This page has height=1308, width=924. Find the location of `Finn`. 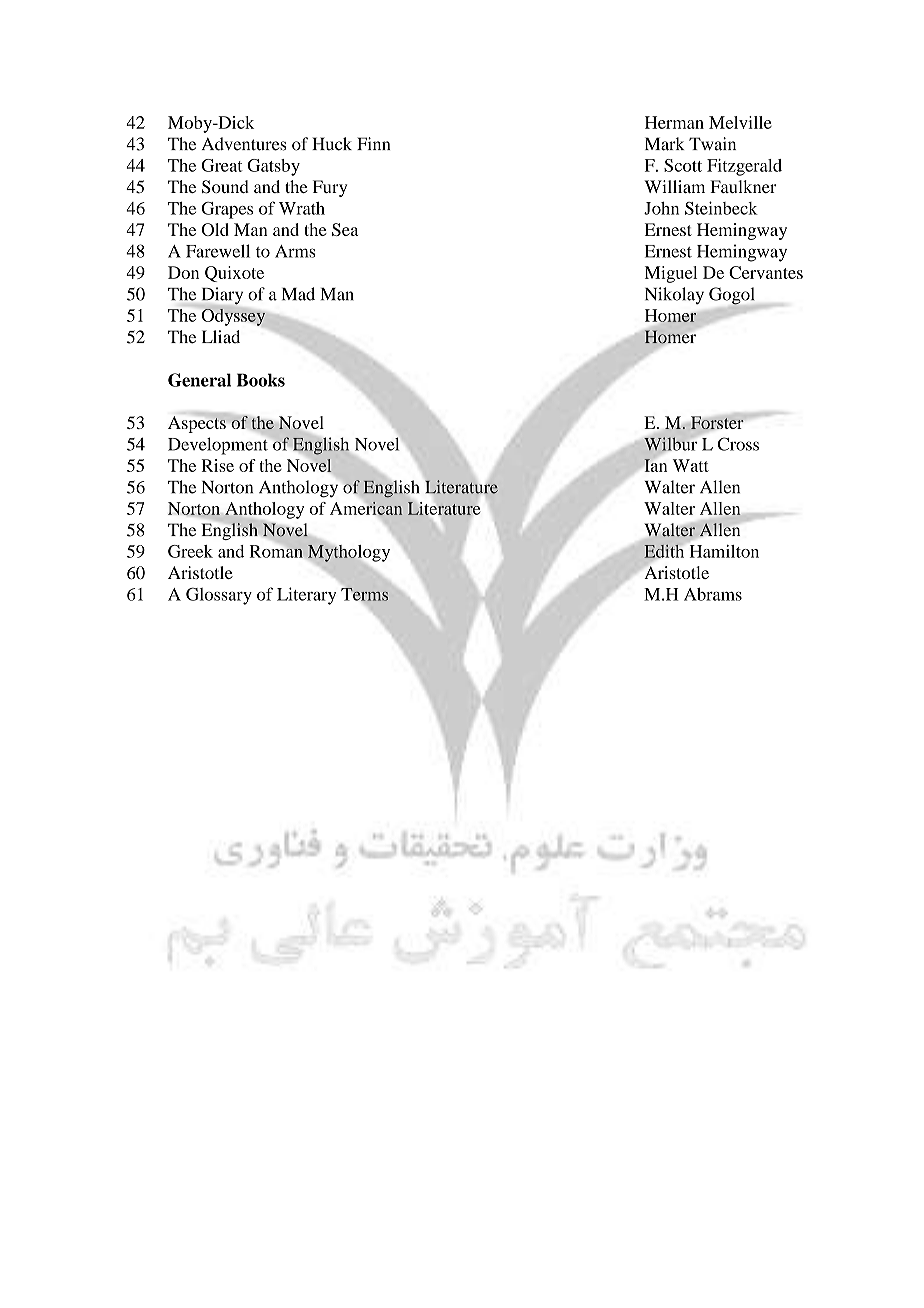

Finn is located at coordinates (373, 143).
